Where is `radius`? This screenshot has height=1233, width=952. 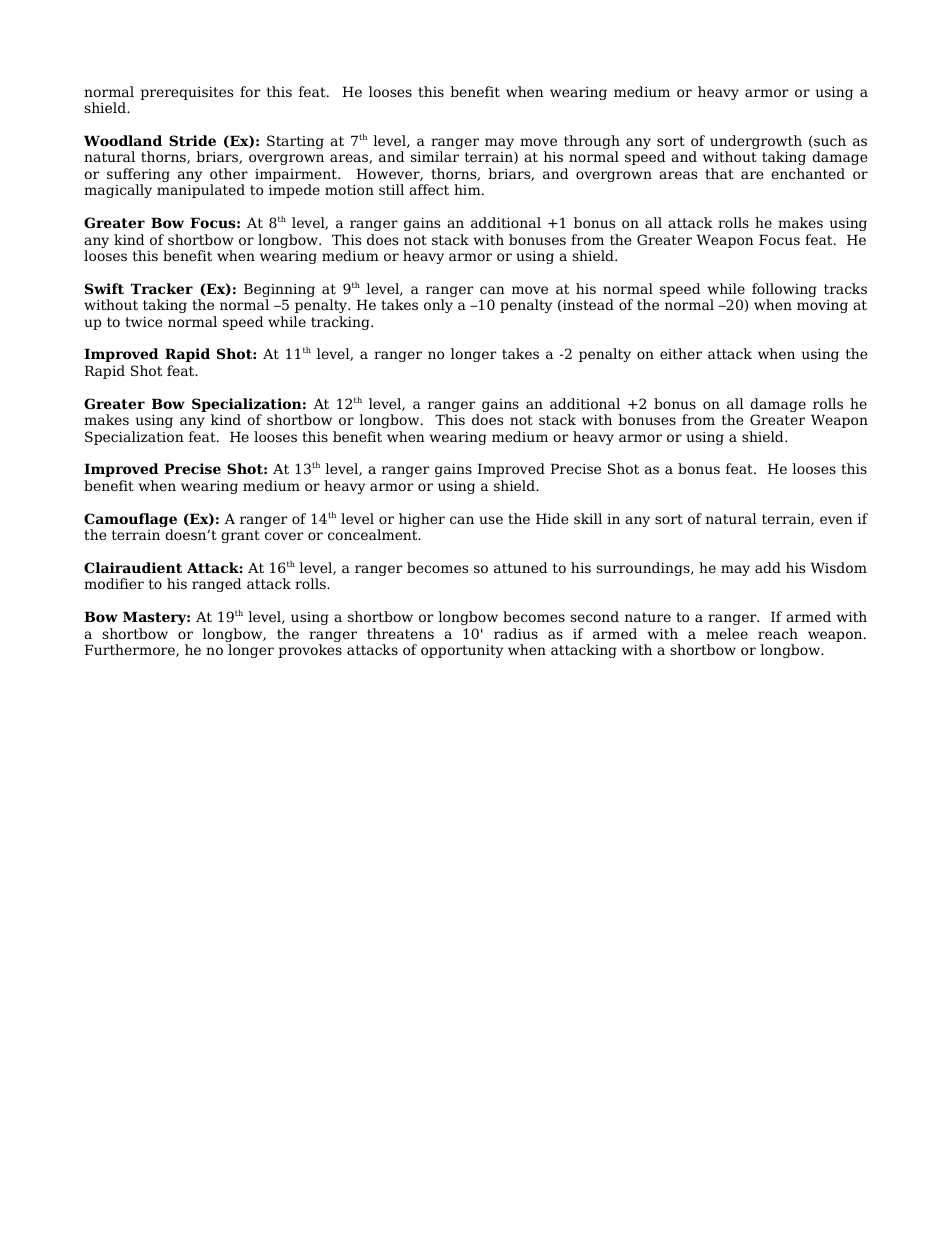
radius is located at coordinates (516, 633).
